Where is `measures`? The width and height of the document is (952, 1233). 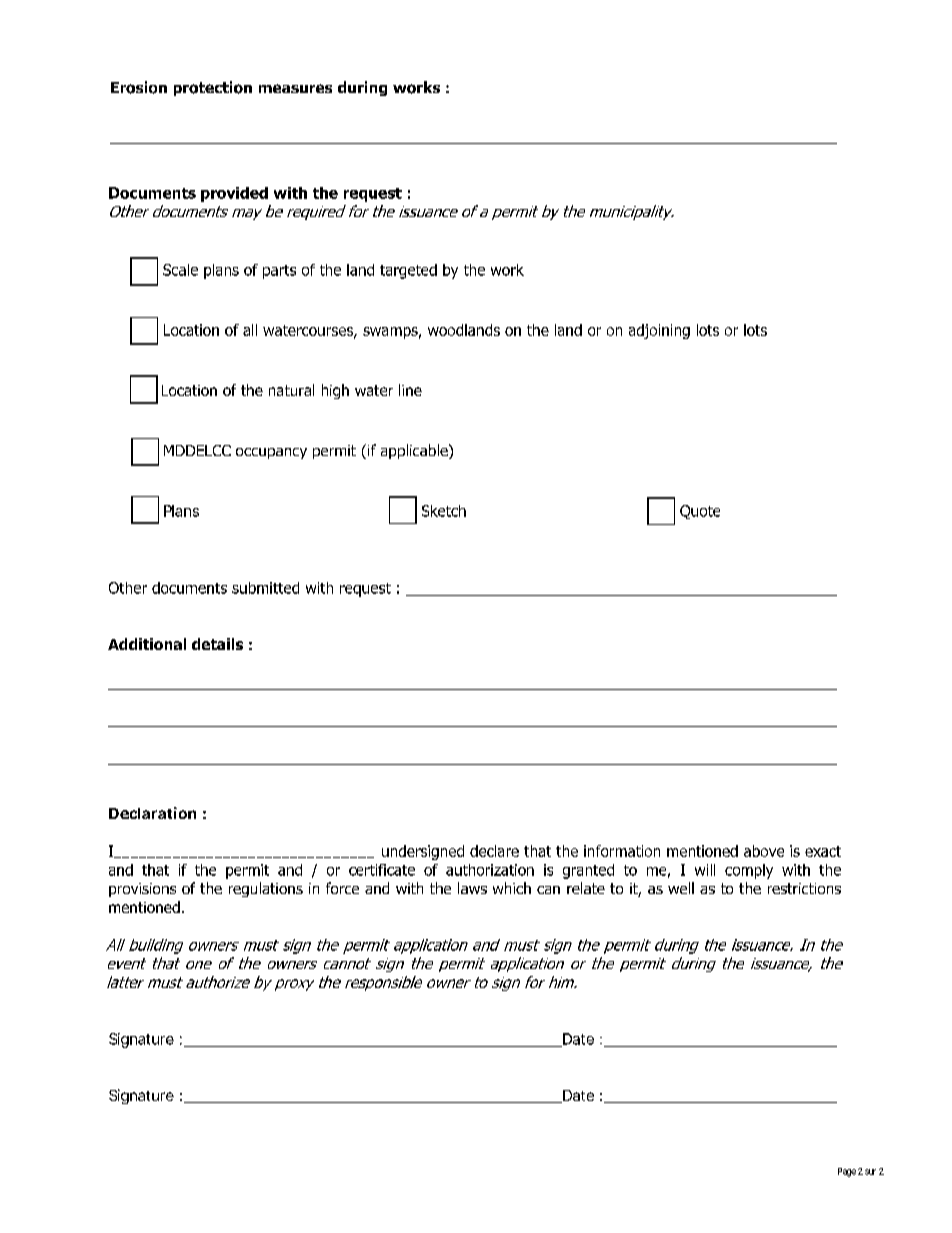
measures is located at coordinates (295, 88).
